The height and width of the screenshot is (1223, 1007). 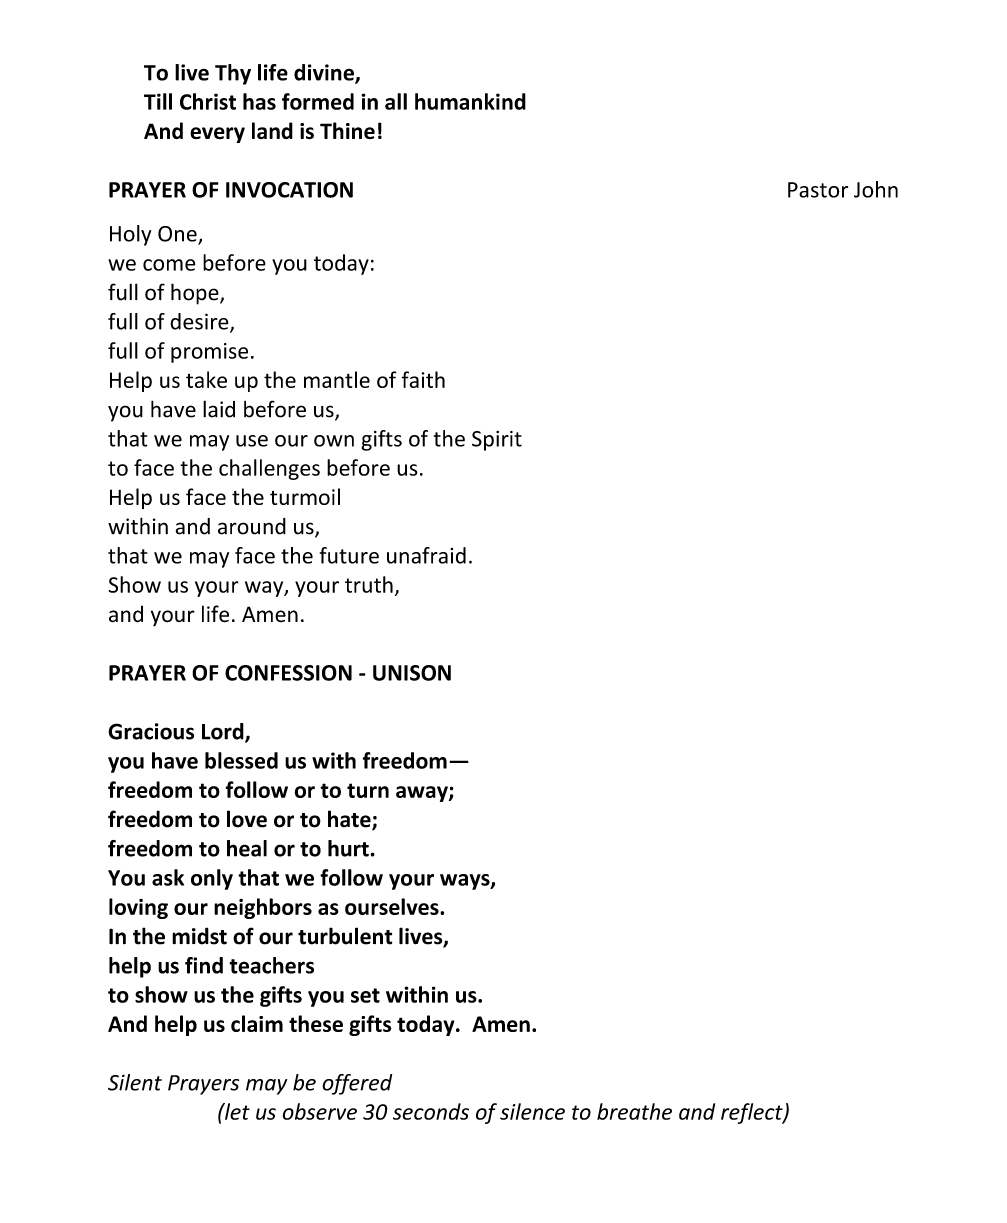 What do you see at coordinates (876, 189) in the screenshot?
I see `John` at bounding box center [876, 189].
